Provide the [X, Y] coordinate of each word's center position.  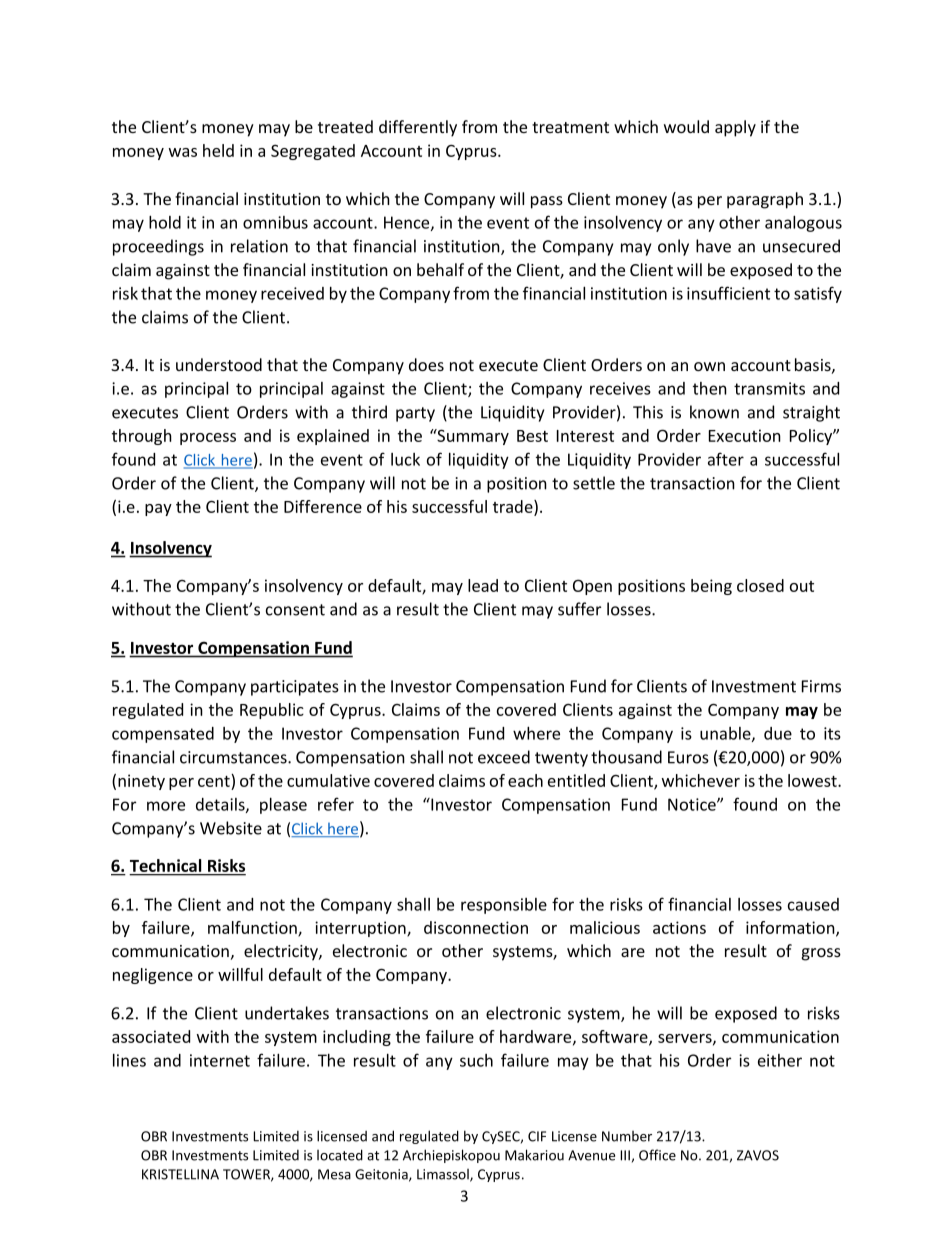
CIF [537, 1136]
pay [158, 510]
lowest [813, 780]
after [726, 459]
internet [220, 1060]
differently [418, 128]
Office [657, 1155]
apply [735, 128]
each [525, 780]
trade [514, 508]
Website [231, 828]
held [218, 150]
